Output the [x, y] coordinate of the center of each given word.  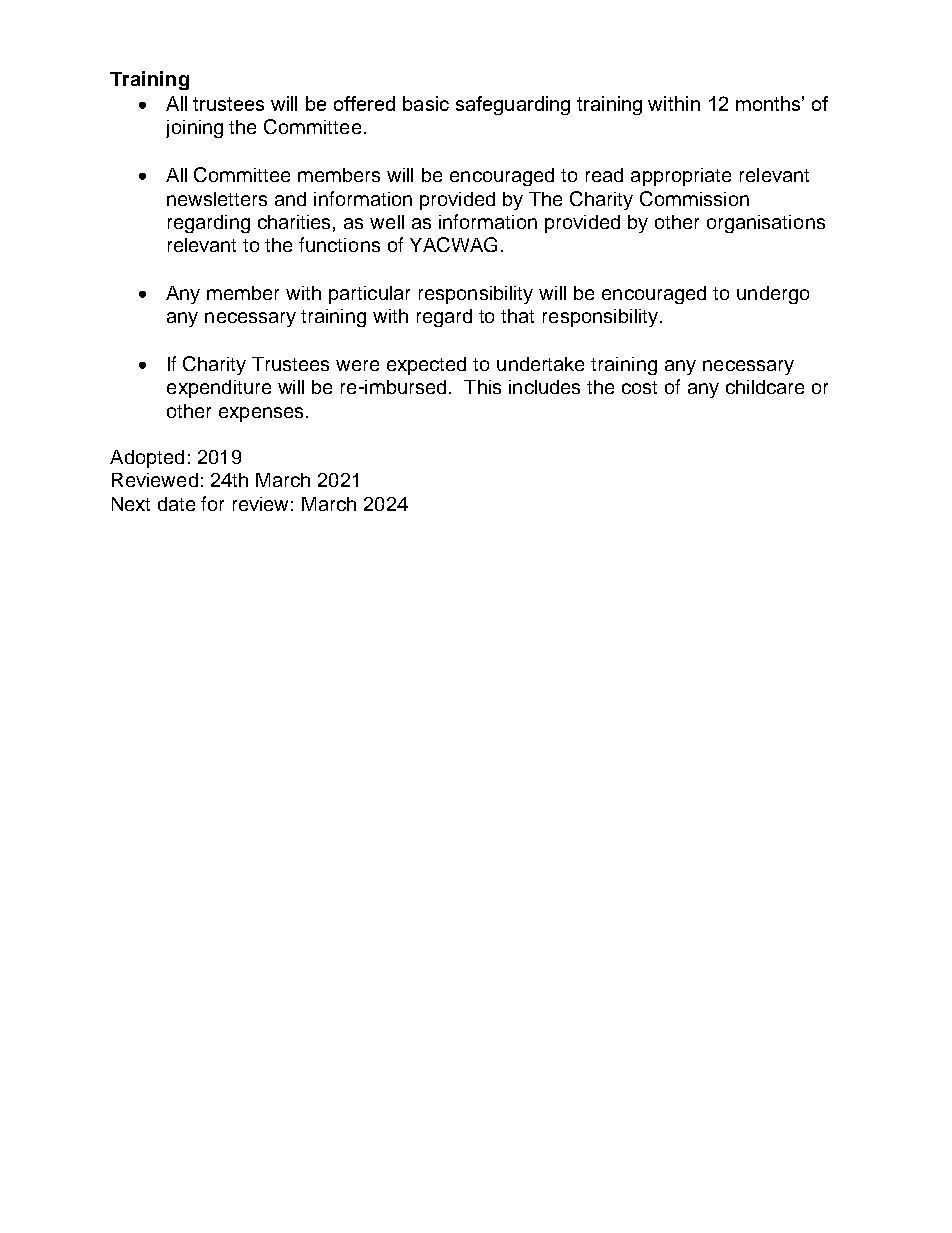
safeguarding [513, 105]
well [387, 222]
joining [194, 129]
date [176, 504]
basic [426, 103]
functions [339, 244]
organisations [766, 224]
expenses [261, 414]
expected [426, 366]
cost [639, 387]
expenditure [219, 389]
